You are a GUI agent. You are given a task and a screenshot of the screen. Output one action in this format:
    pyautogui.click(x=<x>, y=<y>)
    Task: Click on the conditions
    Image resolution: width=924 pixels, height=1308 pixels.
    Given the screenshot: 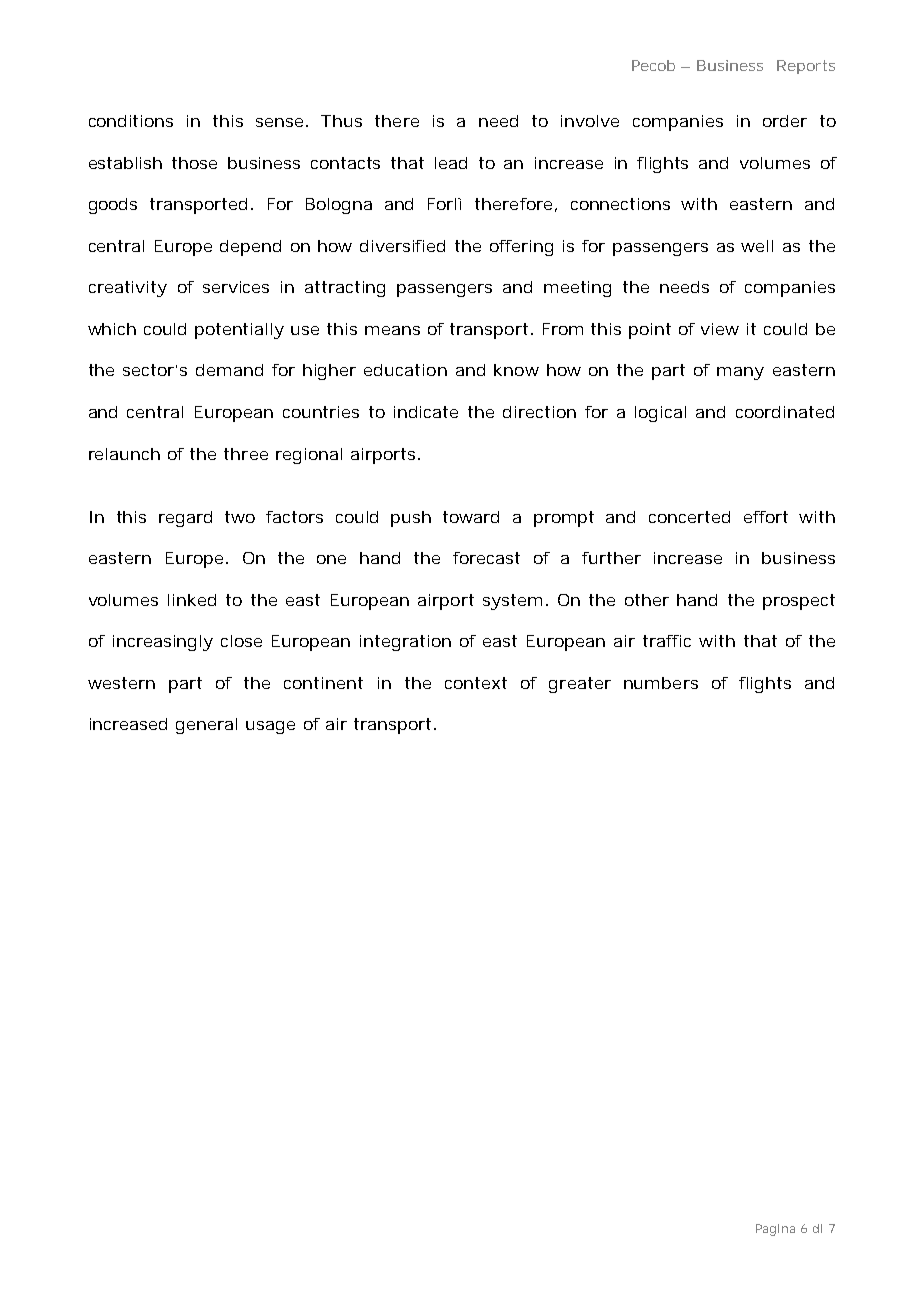 What is the action you would take?
    pyautogui.click(x=131, y=121)
